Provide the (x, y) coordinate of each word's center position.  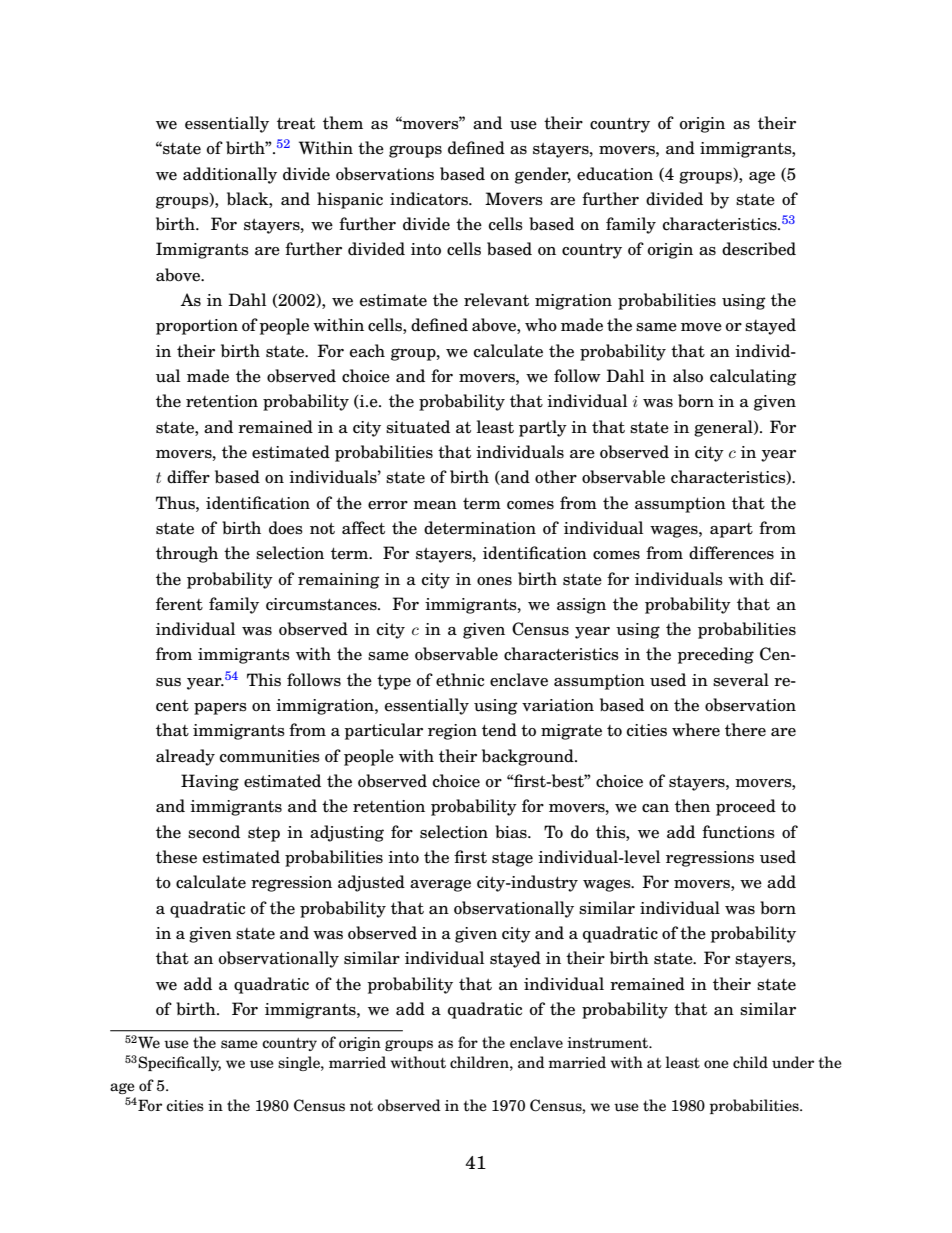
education (615, 174)
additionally (230, 175)
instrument (609, 1043)
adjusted (371, 883)
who (541, 325)
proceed (746, 807)
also (688, 376)
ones (494, 581)
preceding (715, 655)
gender (543, 175)
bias (512, 832)
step (264, 834)
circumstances (322, 604)
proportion (197, 327)
